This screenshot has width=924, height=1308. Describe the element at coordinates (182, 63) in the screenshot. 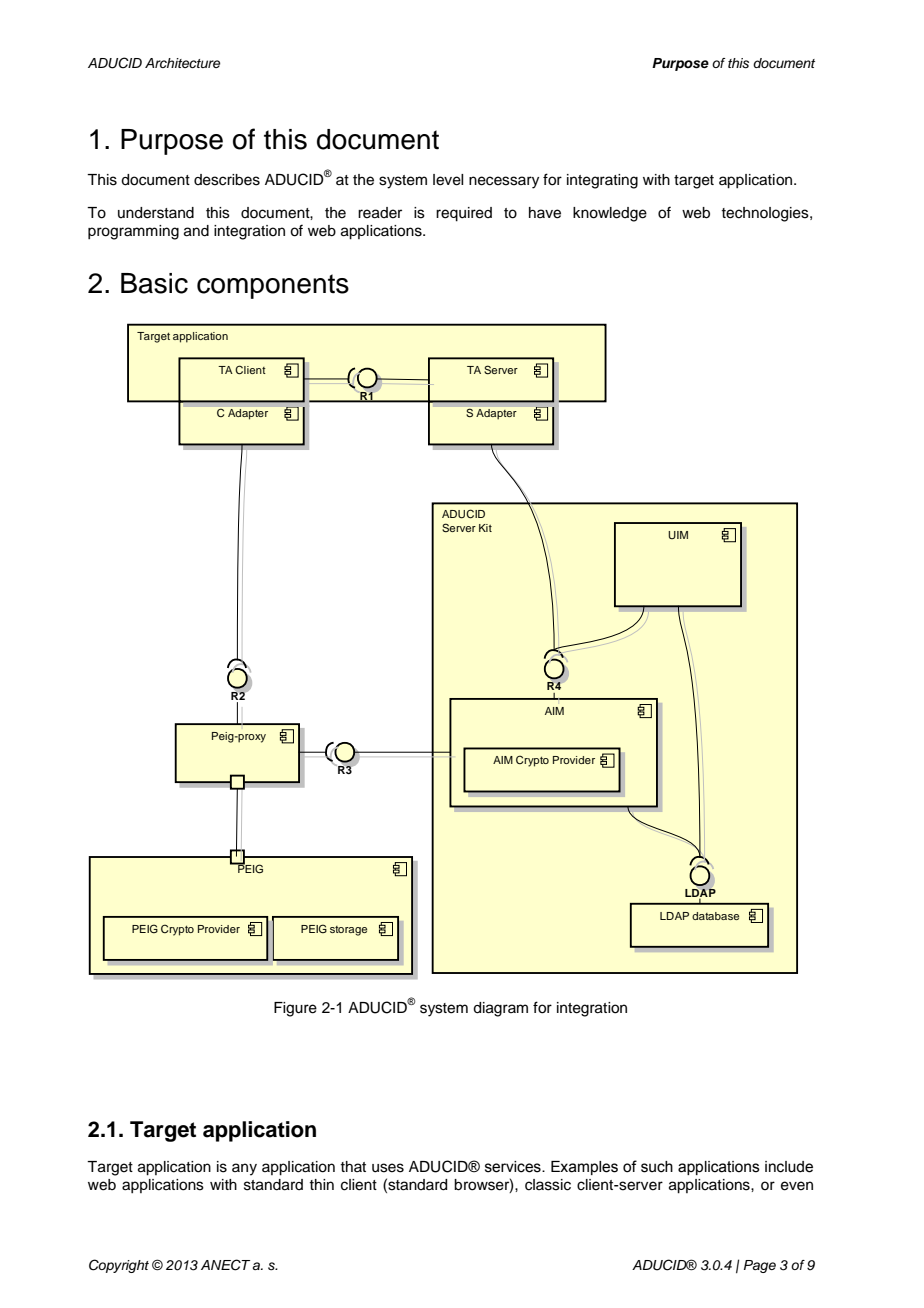

I see `Architecture` at that location.
